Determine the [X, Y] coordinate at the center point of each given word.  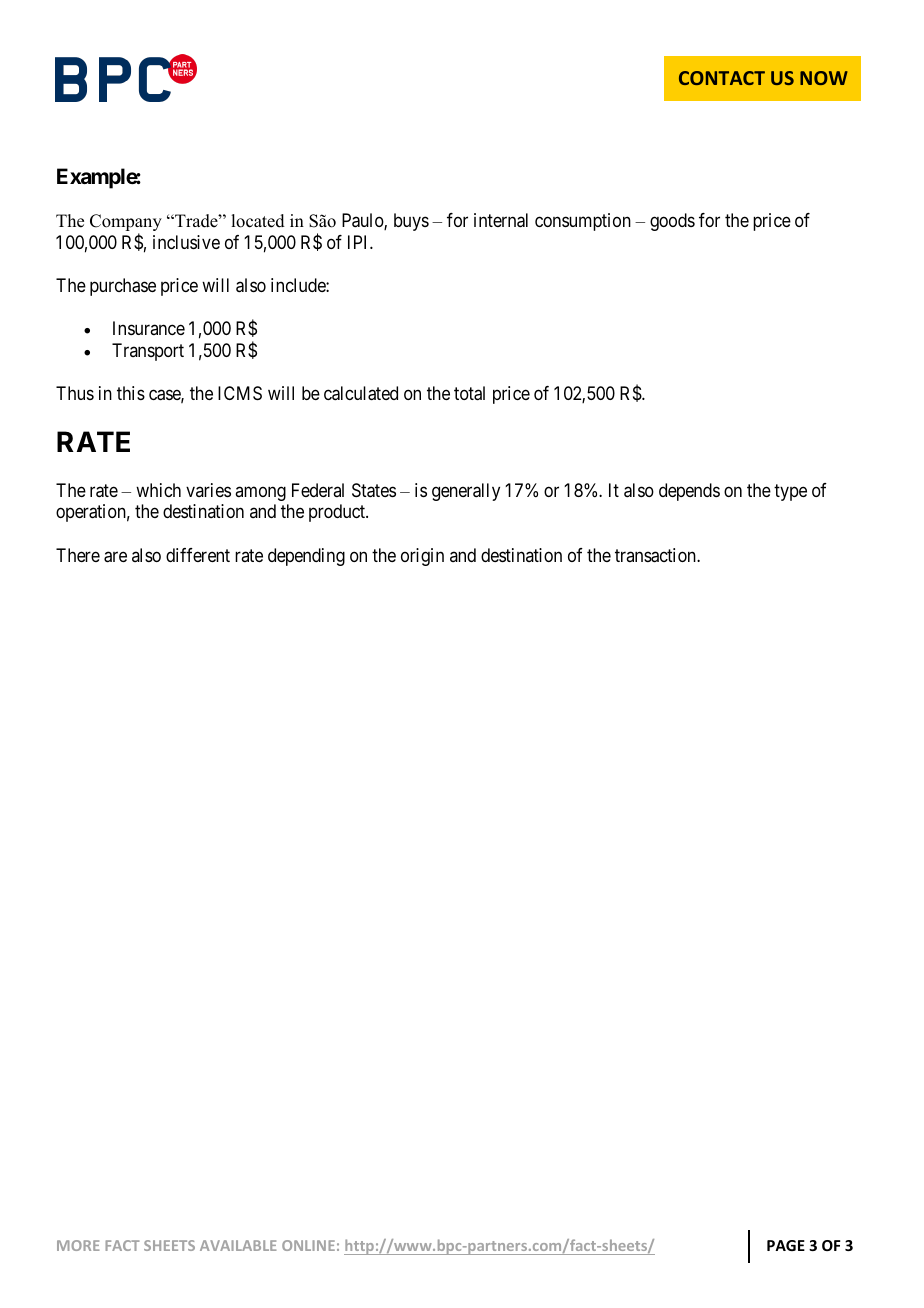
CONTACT [722, 78]
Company [126, 224]
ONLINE [308, 1245]
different [198, 555]
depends [689, 492]
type [790, 492]
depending [306, 557]
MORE [78, 1245]
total [469, 393]
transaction [656, 555]
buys [411, 222]
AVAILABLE [238, 1245]
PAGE [786, 1245]
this [131, 393]
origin [422, 557]
